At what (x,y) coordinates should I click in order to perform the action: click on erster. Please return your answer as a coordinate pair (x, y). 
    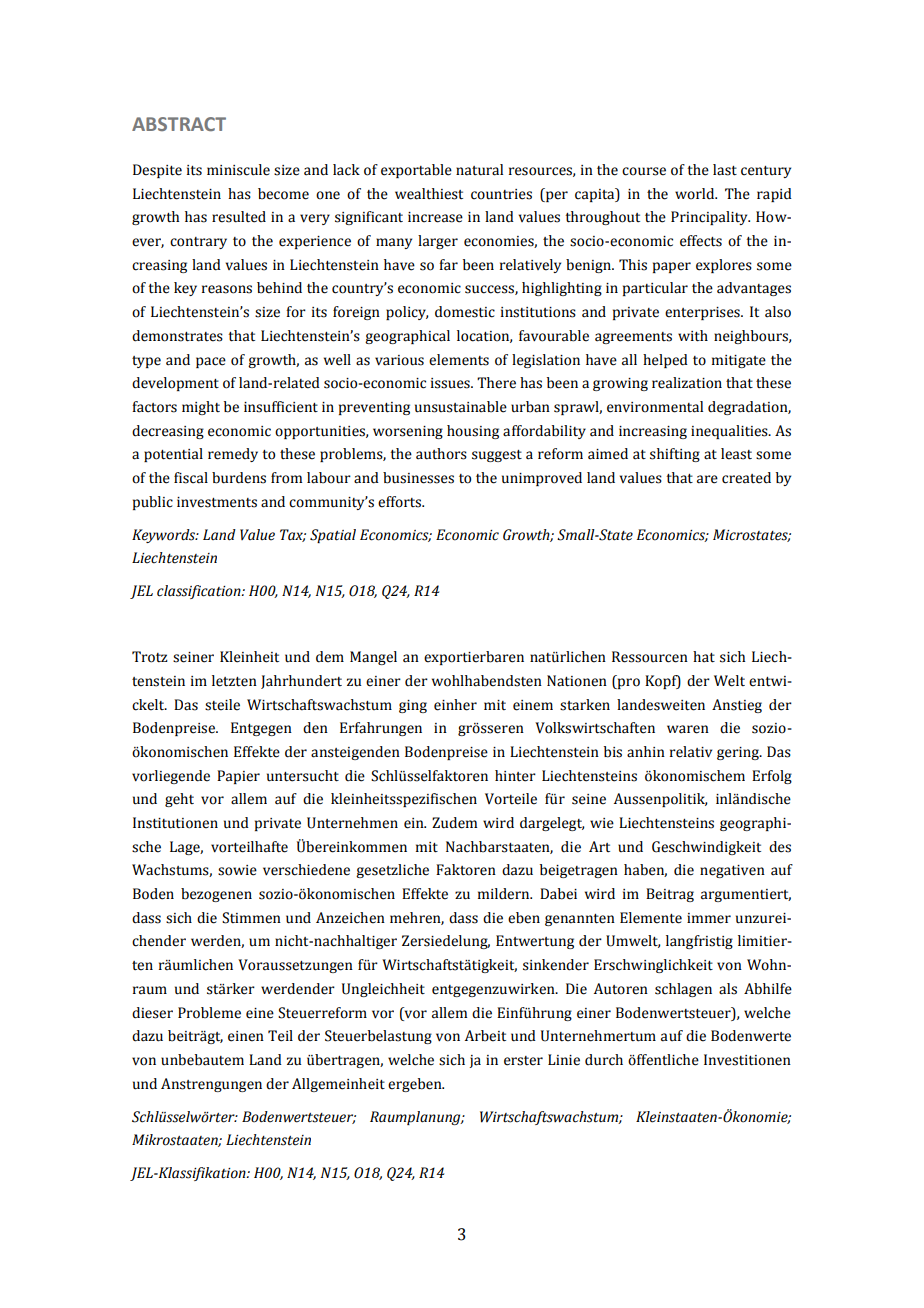
    Looking at the image, I should click on (523, 1061).
